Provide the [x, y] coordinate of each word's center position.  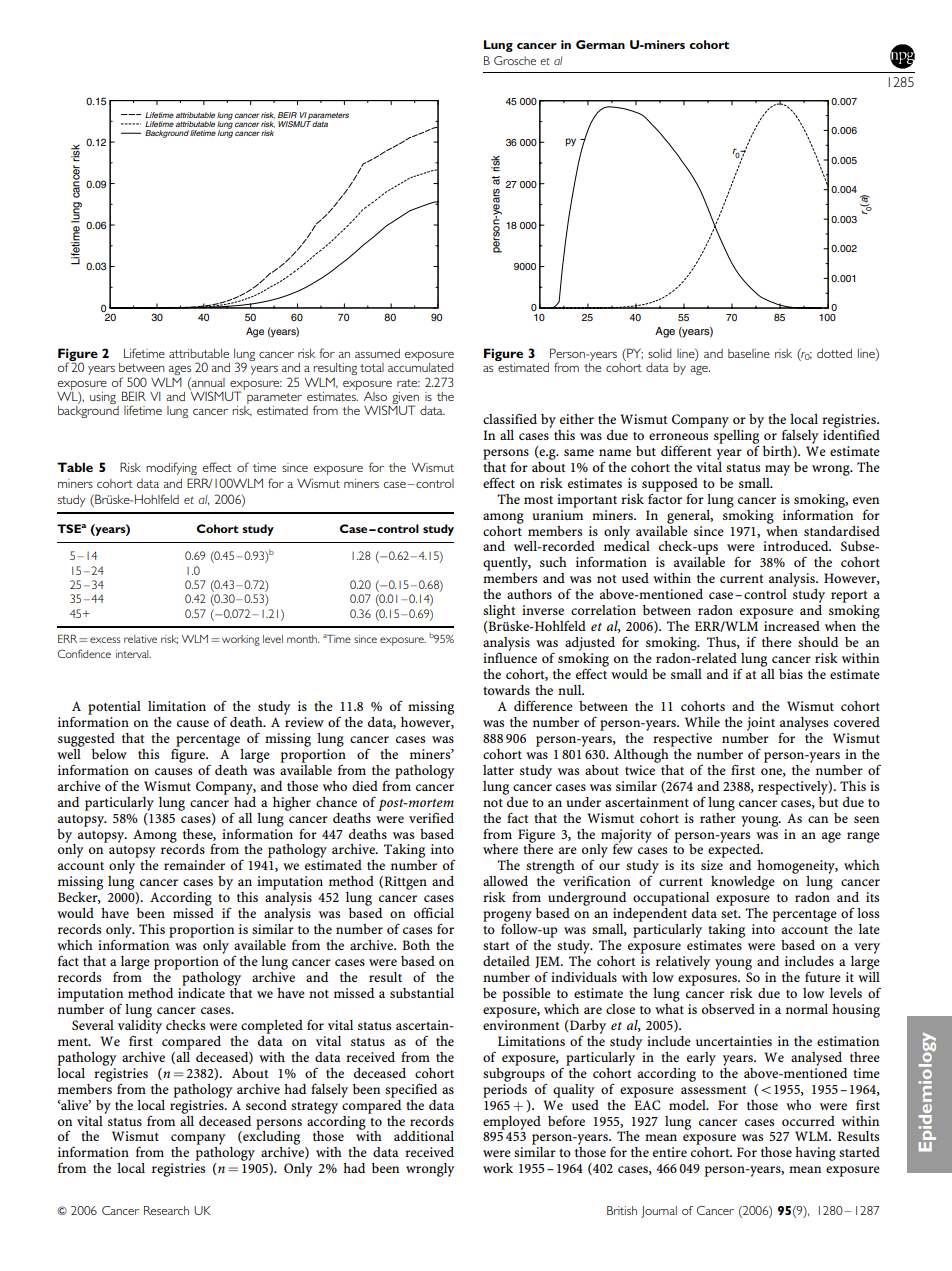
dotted [834, 353]
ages [179, 370]
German [600, 44]
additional [424, 1136]
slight [499, 612]
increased [792, 626]
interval [133, 654]
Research [166, 1210]
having [815, 1154]
